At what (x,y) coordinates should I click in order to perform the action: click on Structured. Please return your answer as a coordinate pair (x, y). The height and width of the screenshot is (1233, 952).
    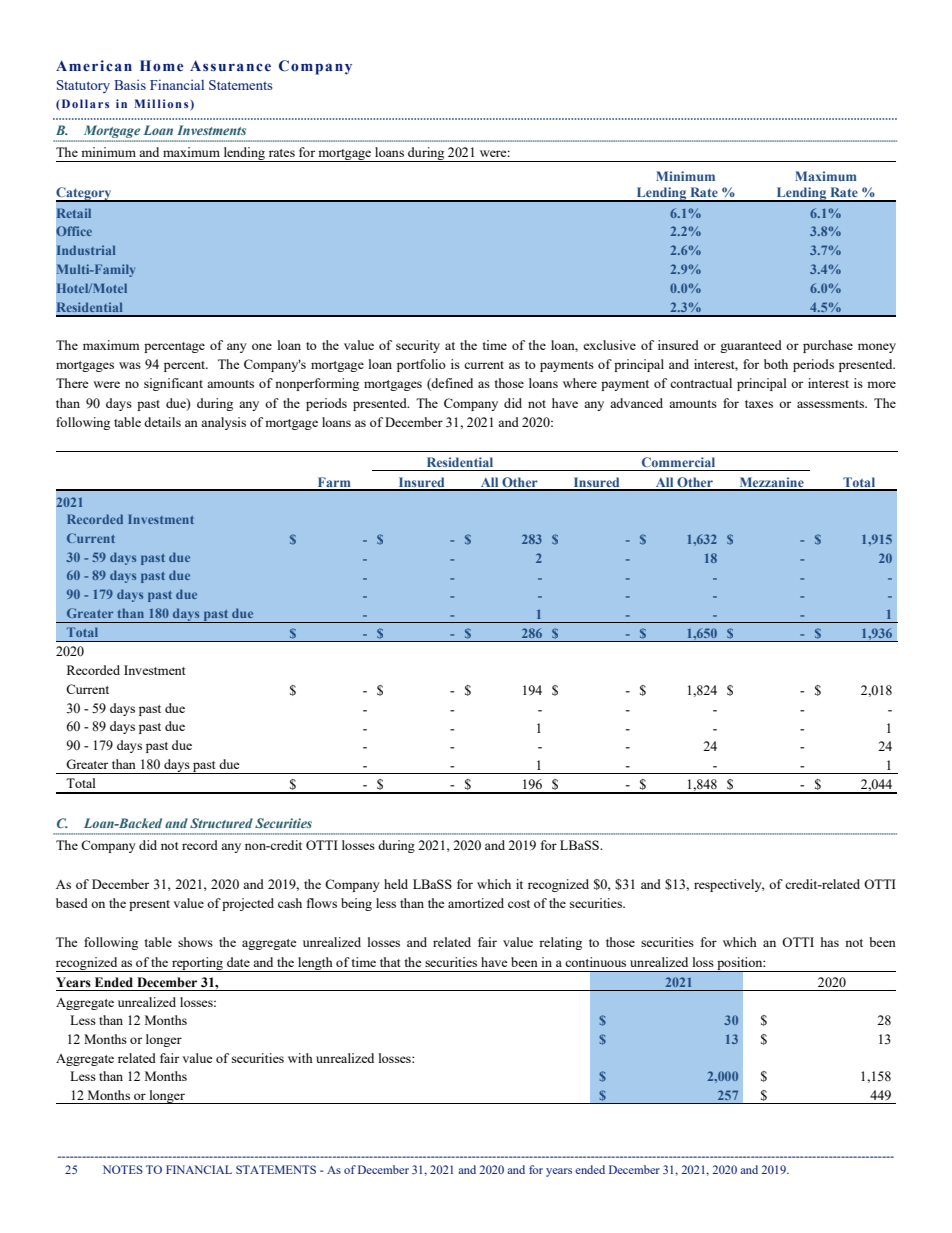
    Looking at the image, I should click on (221, 823).
